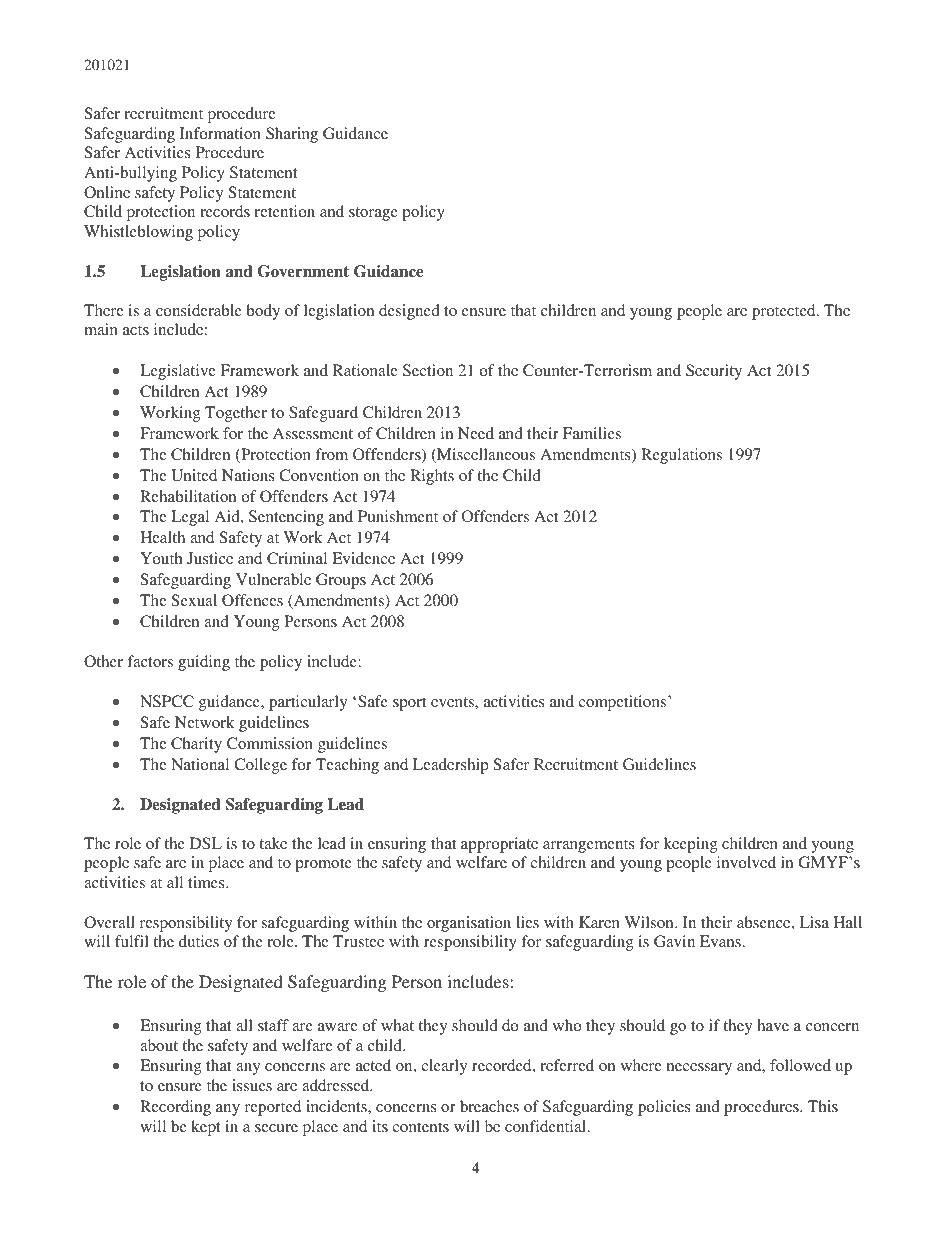  What do you see at coordinates (489, 1106) in the image?
I see `breaches` at bounding box center [489, 1106].
